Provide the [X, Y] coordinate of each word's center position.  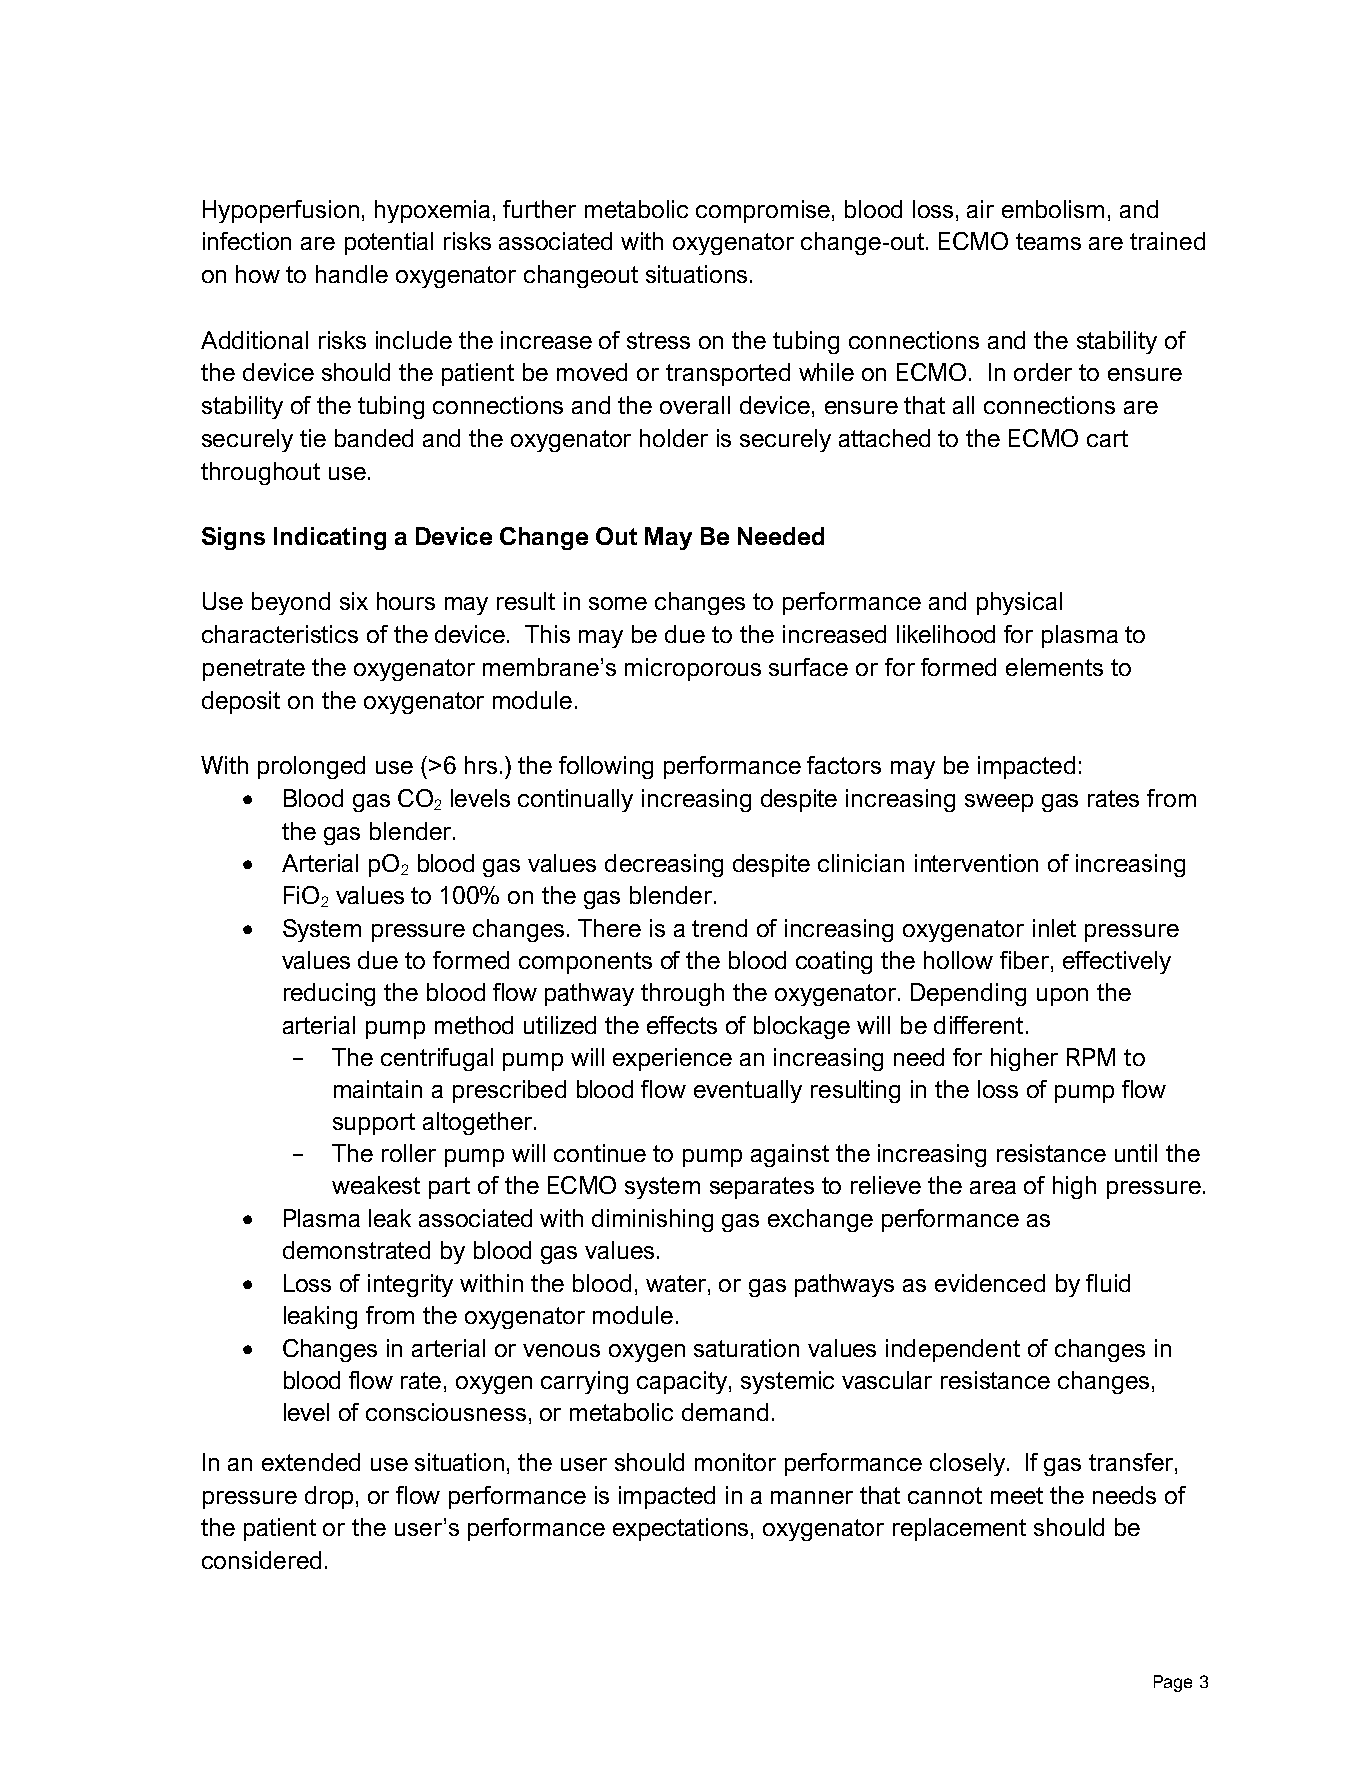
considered [261, 1560]
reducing [329, 994]
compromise [764, 211]
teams [1048, 241]
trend [719, 928]
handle [352, 274]
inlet [1054, 928]
